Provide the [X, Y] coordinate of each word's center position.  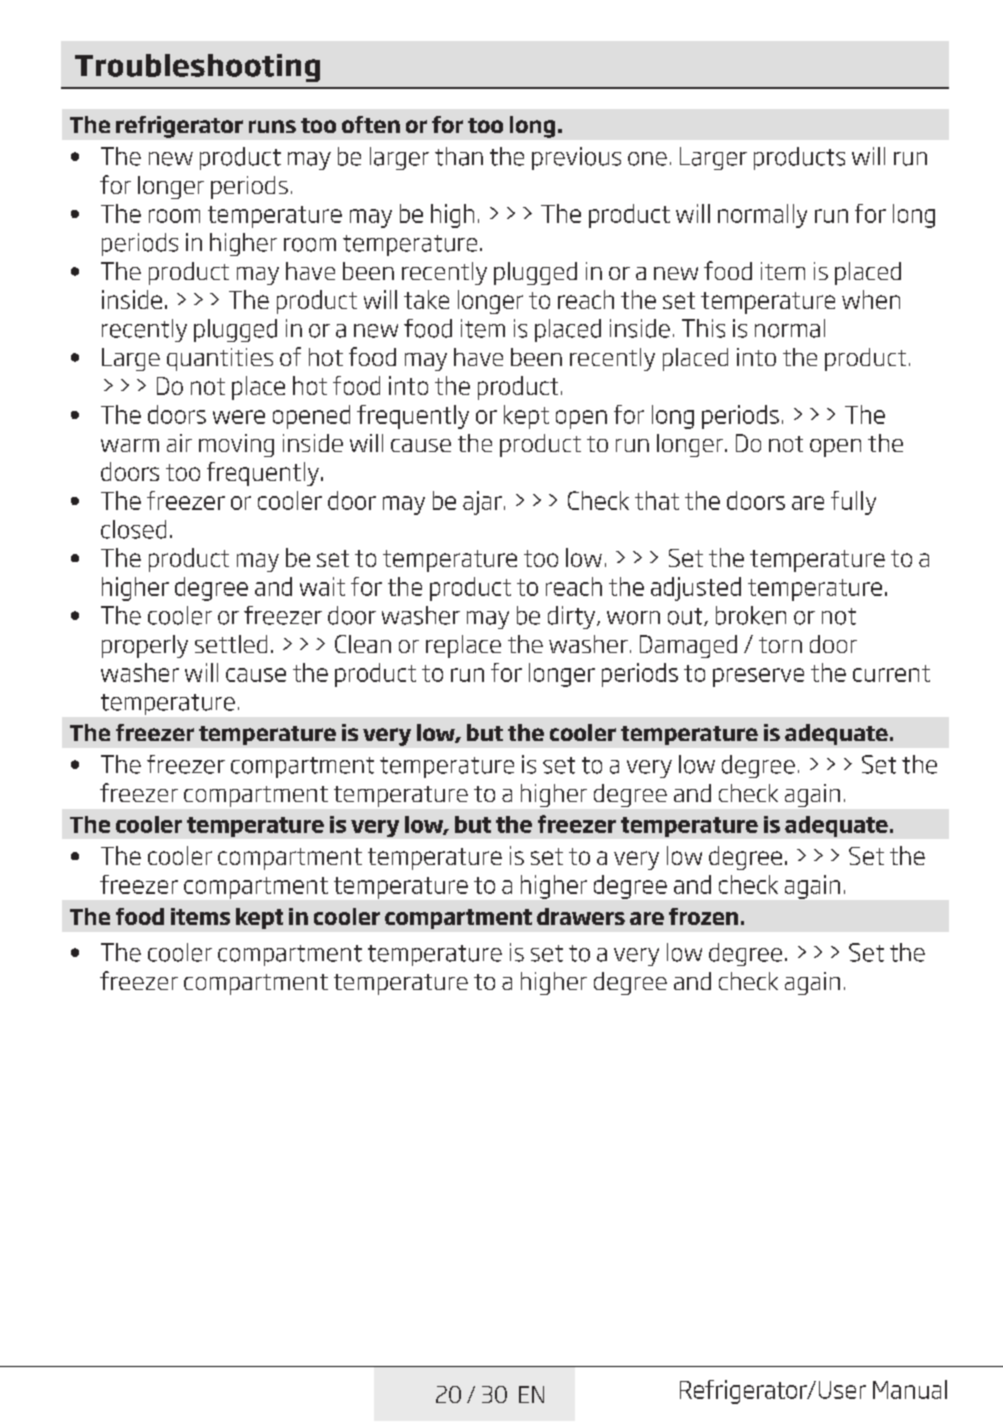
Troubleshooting [197, 68]
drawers [581, 916]
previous [576, 158]
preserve [758, 677]
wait [322, 586]
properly [145, 646]
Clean [363, 644]
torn [780, 645]
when [871, 299]
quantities [220, 359]
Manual [910, 1389]
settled [231, 644]
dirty [573, 617]
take [426, 299]
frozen [703, 916]
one [647, 159]
